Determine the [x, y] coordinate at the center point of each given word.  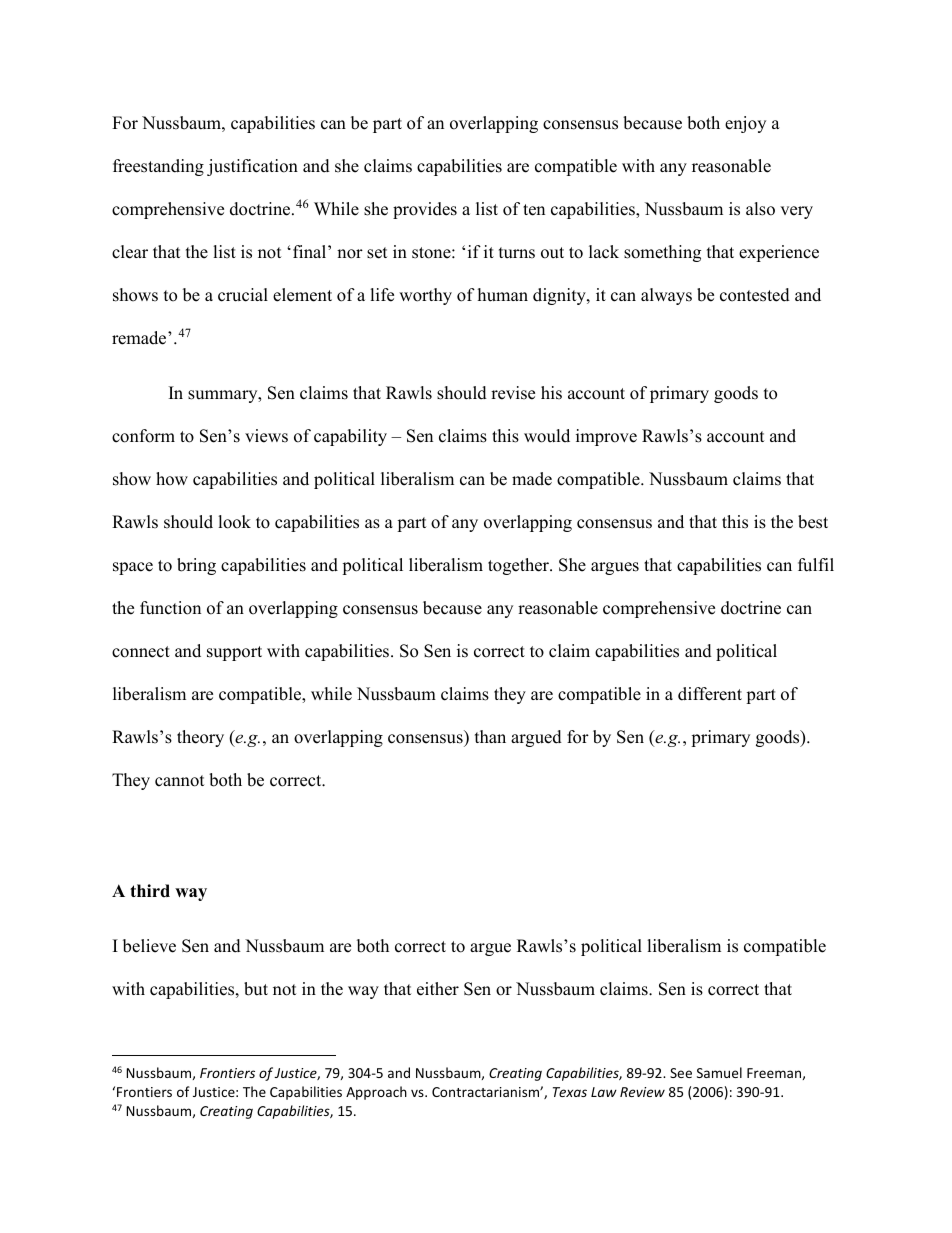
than [490, 736]
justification [252, 167]
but [256, 989]
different [710, 694]
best [813, 522]
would [547, 436]
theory [200, 738]
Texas [570, 1092]
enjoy [745, 124]
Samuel [719, 1072]
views [266, 436]
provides [425, 210]
